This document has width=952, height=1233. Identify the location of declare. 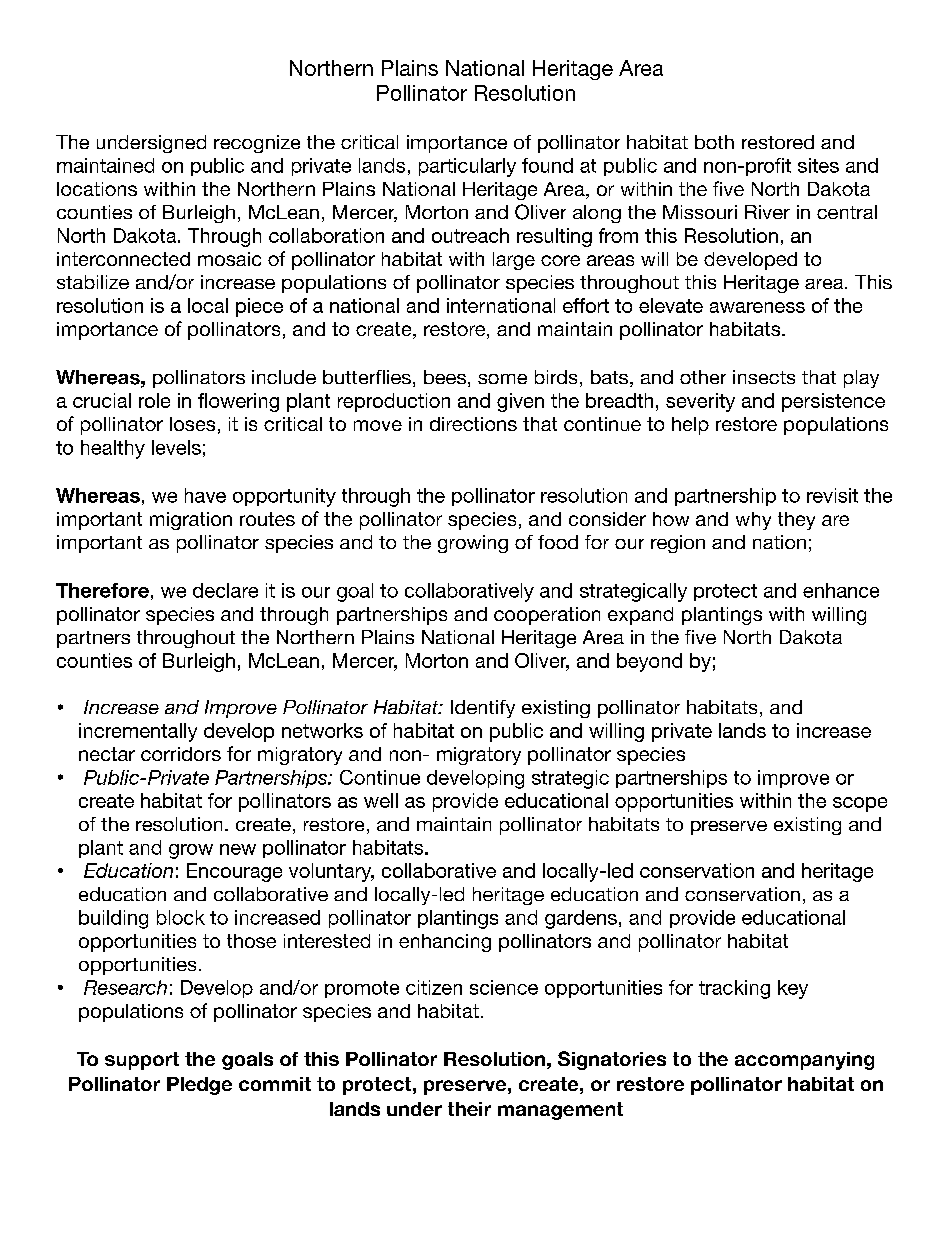
(225, 590).
